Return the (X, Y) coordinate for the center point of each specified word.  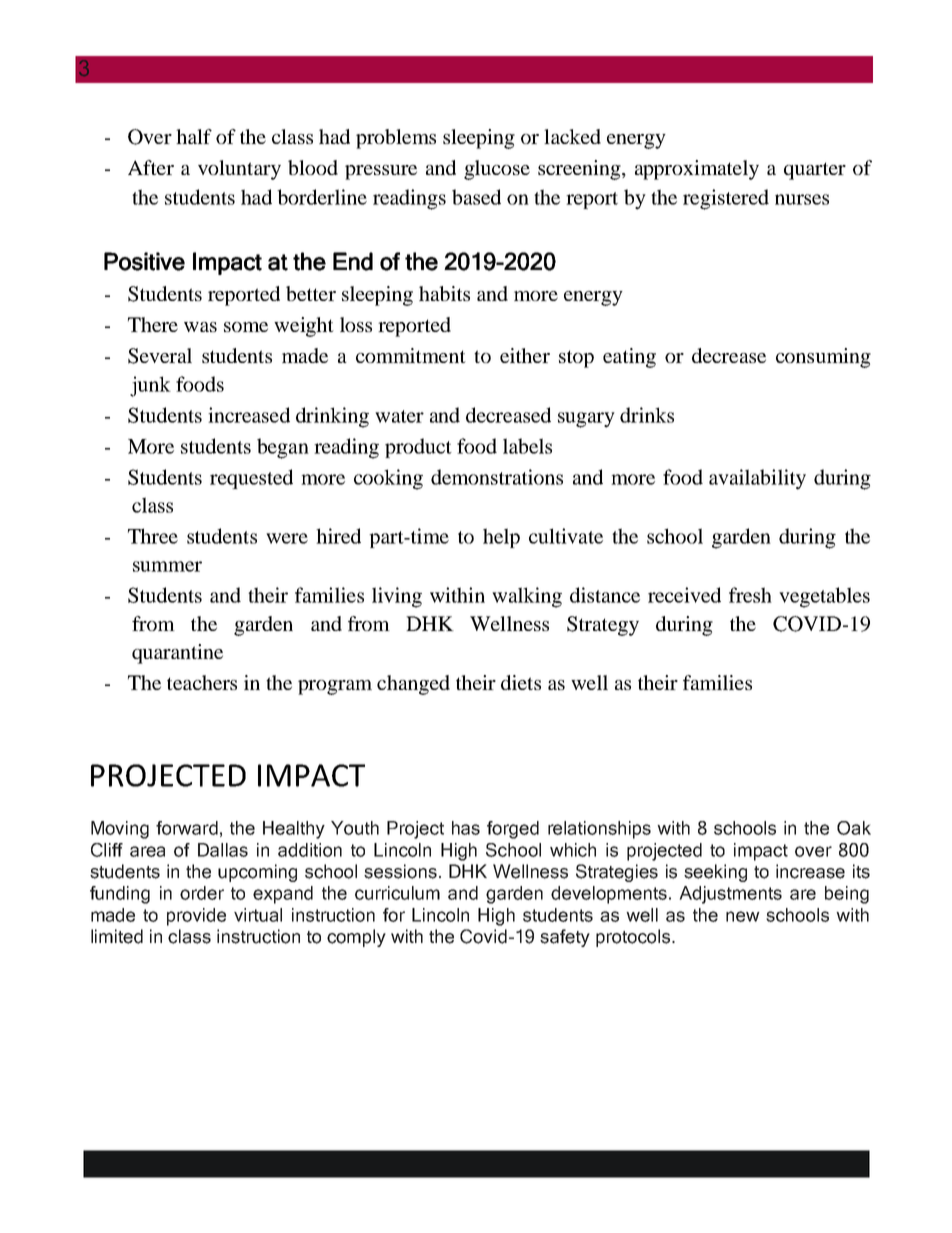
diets (521, 682)
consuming (823, 358)
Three (153, 536)
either (525, 355)
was (200, 327)
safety (565, 938)
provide (196, 917)
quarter (815, 171)
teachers (202, 682)
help (501, 538)
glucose (497, 170)
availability (757, 479)
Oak (854, 828)
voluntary (239, 170)
